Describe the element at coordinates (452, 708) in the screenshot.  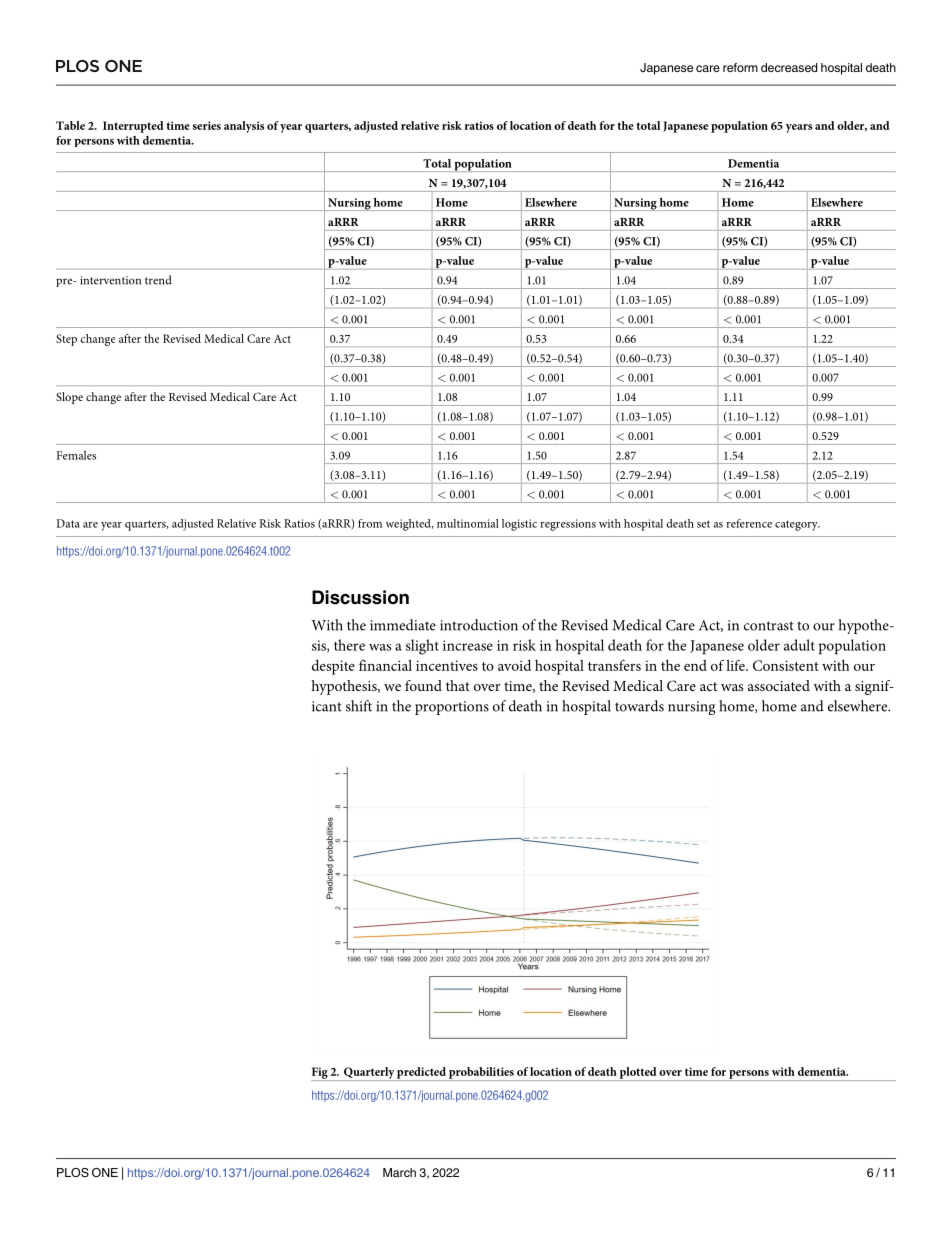
I see `proportions` at that location.
